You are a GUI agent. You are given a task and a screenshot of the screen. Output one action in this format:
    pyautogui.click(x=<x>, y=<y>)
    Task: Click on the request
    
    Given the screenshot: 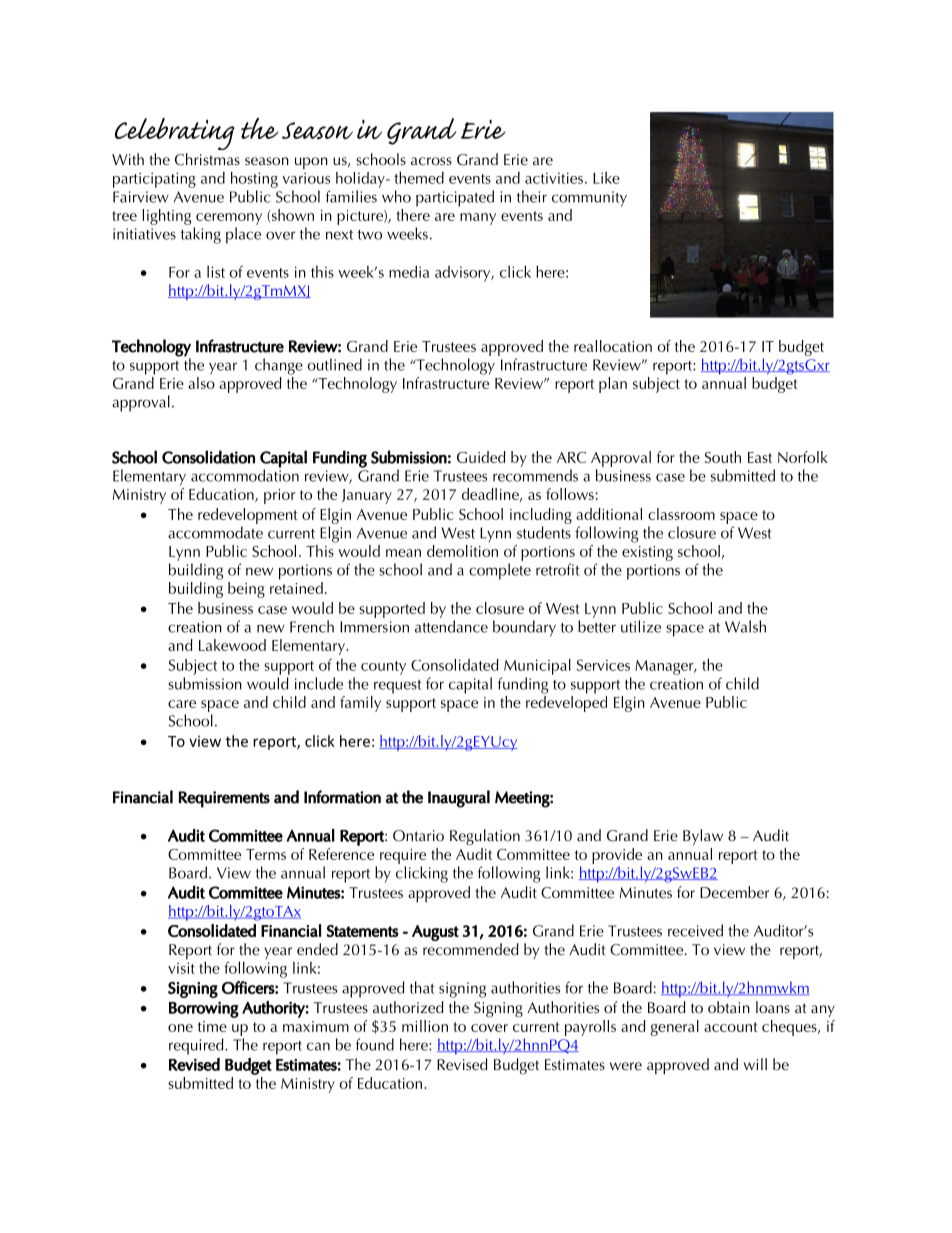 What is the action you would take?
    pyautogui.click(x=398, y=687)
